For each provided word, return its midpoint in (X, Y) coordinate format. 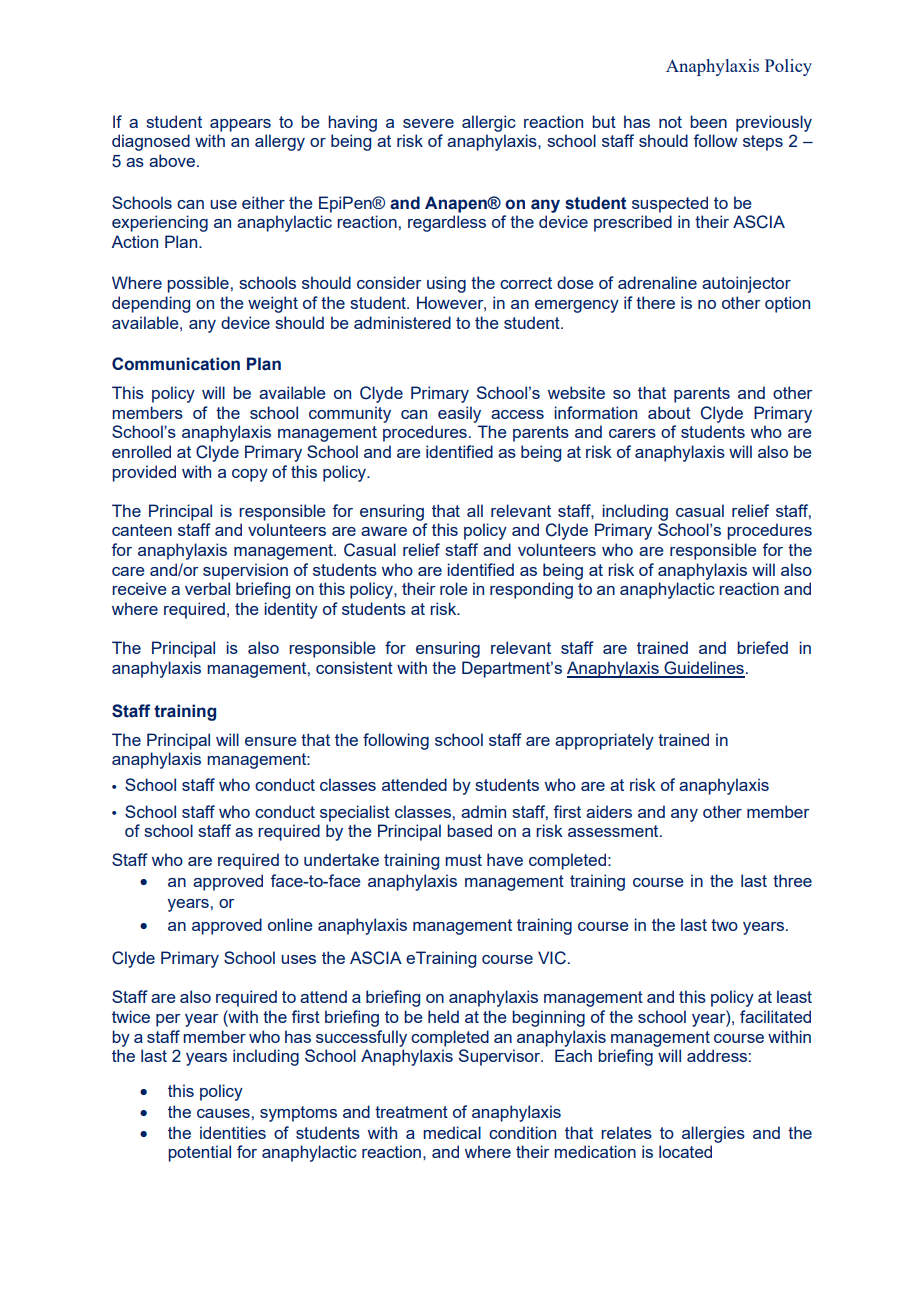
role (453, 588)
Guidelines (703, 669)
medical (452, 1132)
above (172, 160)
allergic (489, 123)
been (708, 121)
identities (233, 1132)
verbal (207, 588)
